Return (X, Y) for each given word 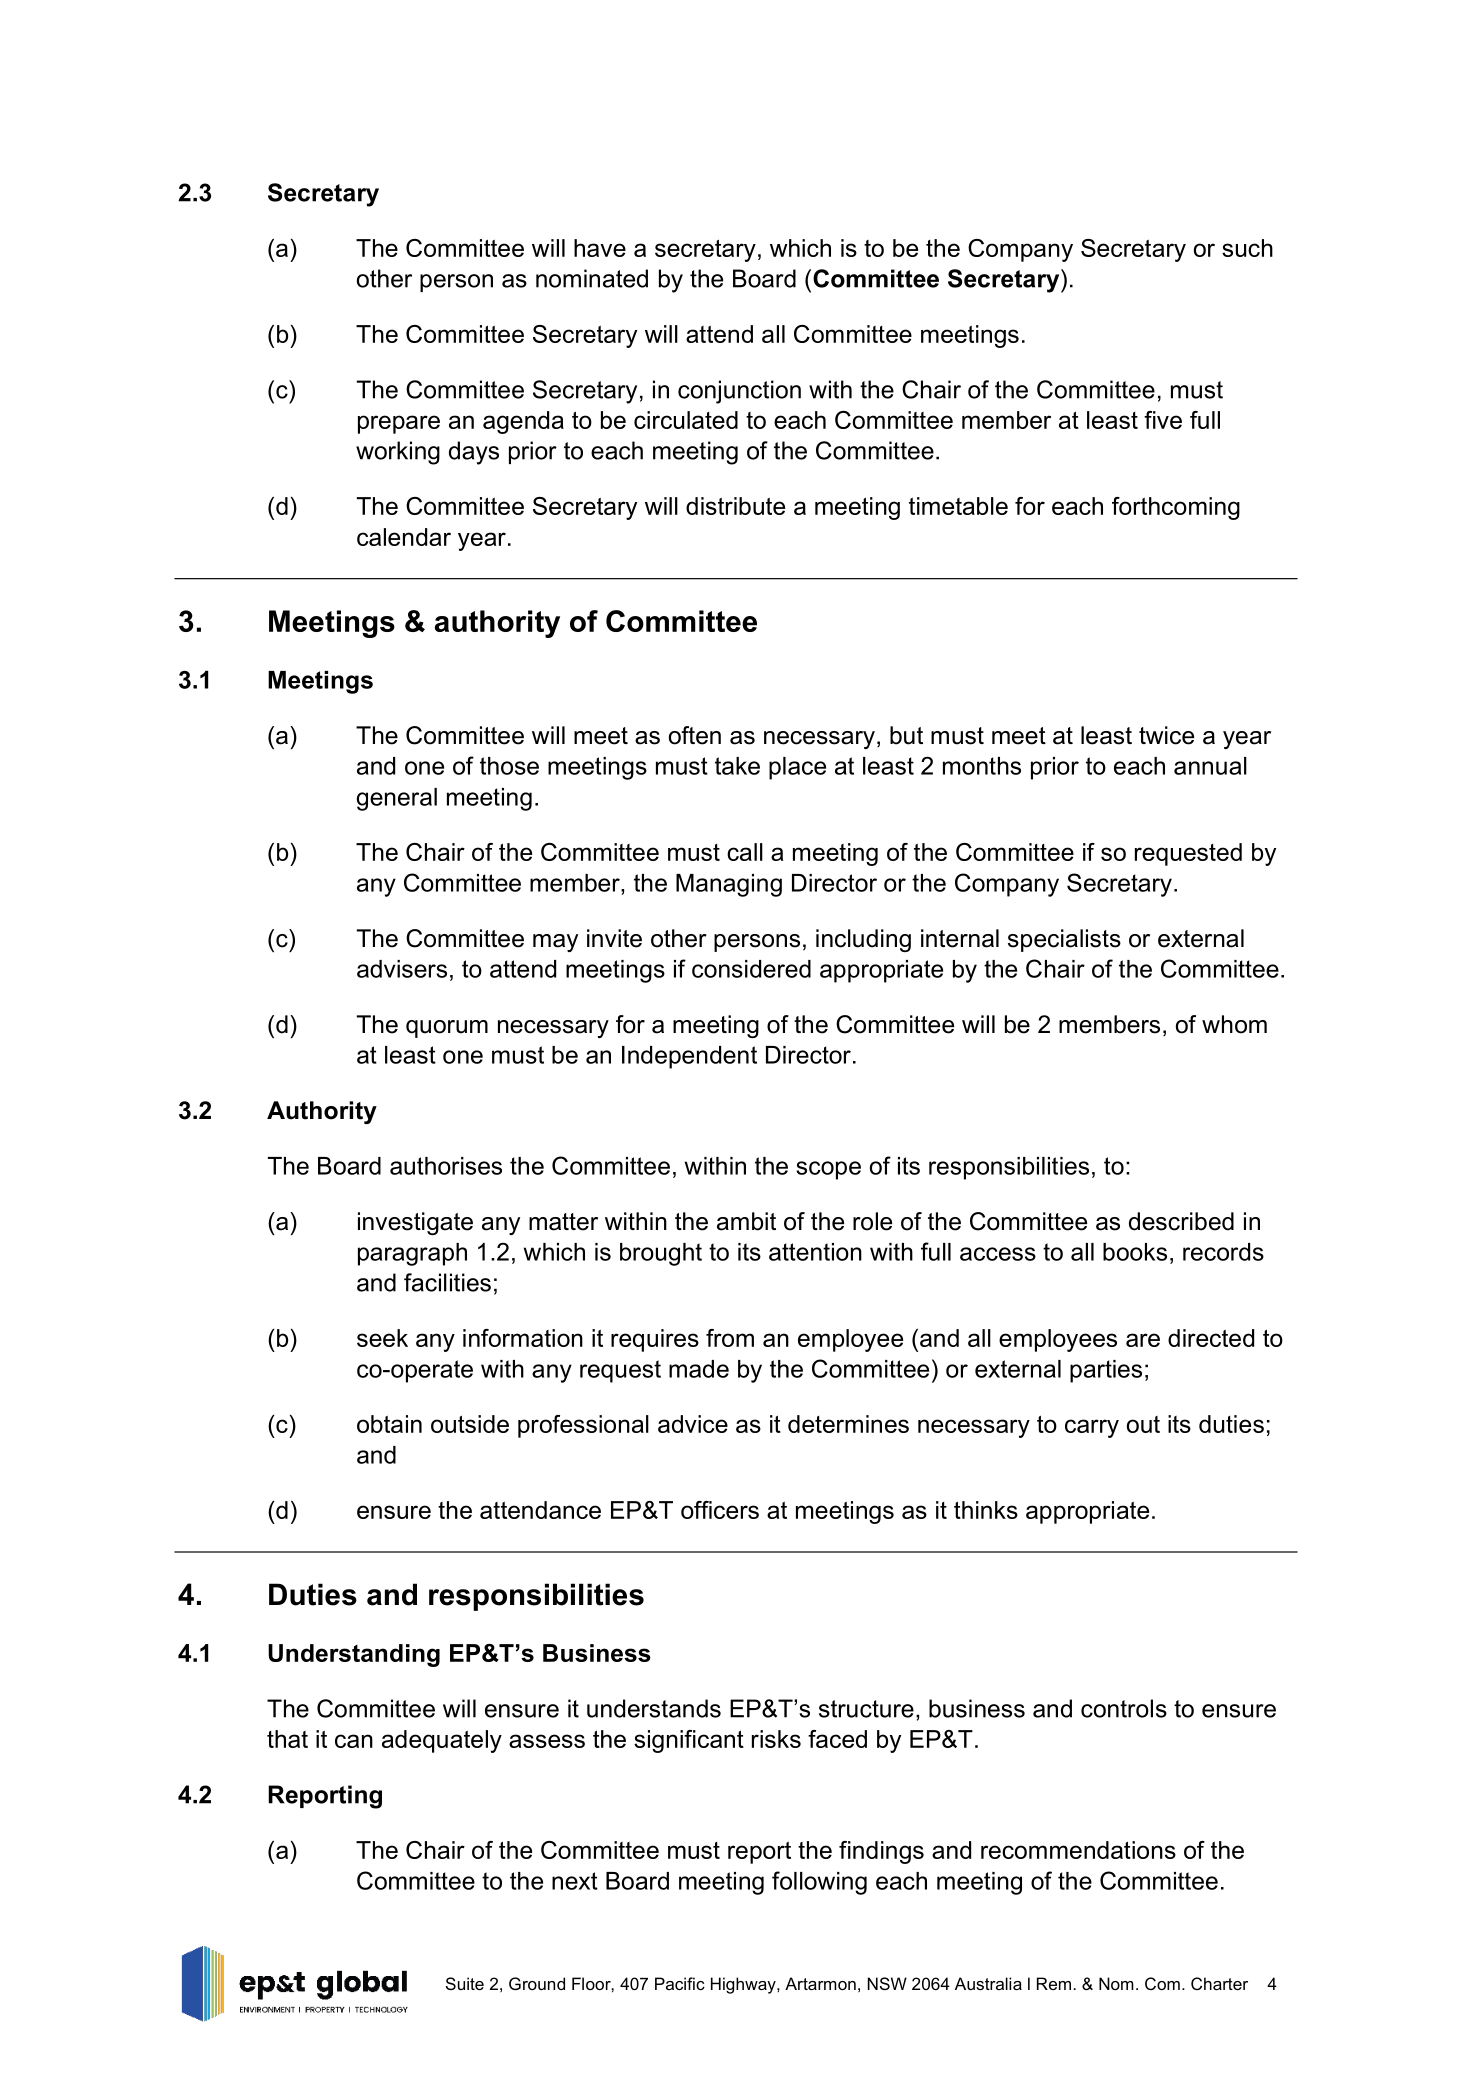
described (1181, 1221)
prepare (399, 424)
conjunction (739, 392)
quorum (447, 1029)
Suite (465, 1983)
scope (828, 1170)
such (1247, 248)
